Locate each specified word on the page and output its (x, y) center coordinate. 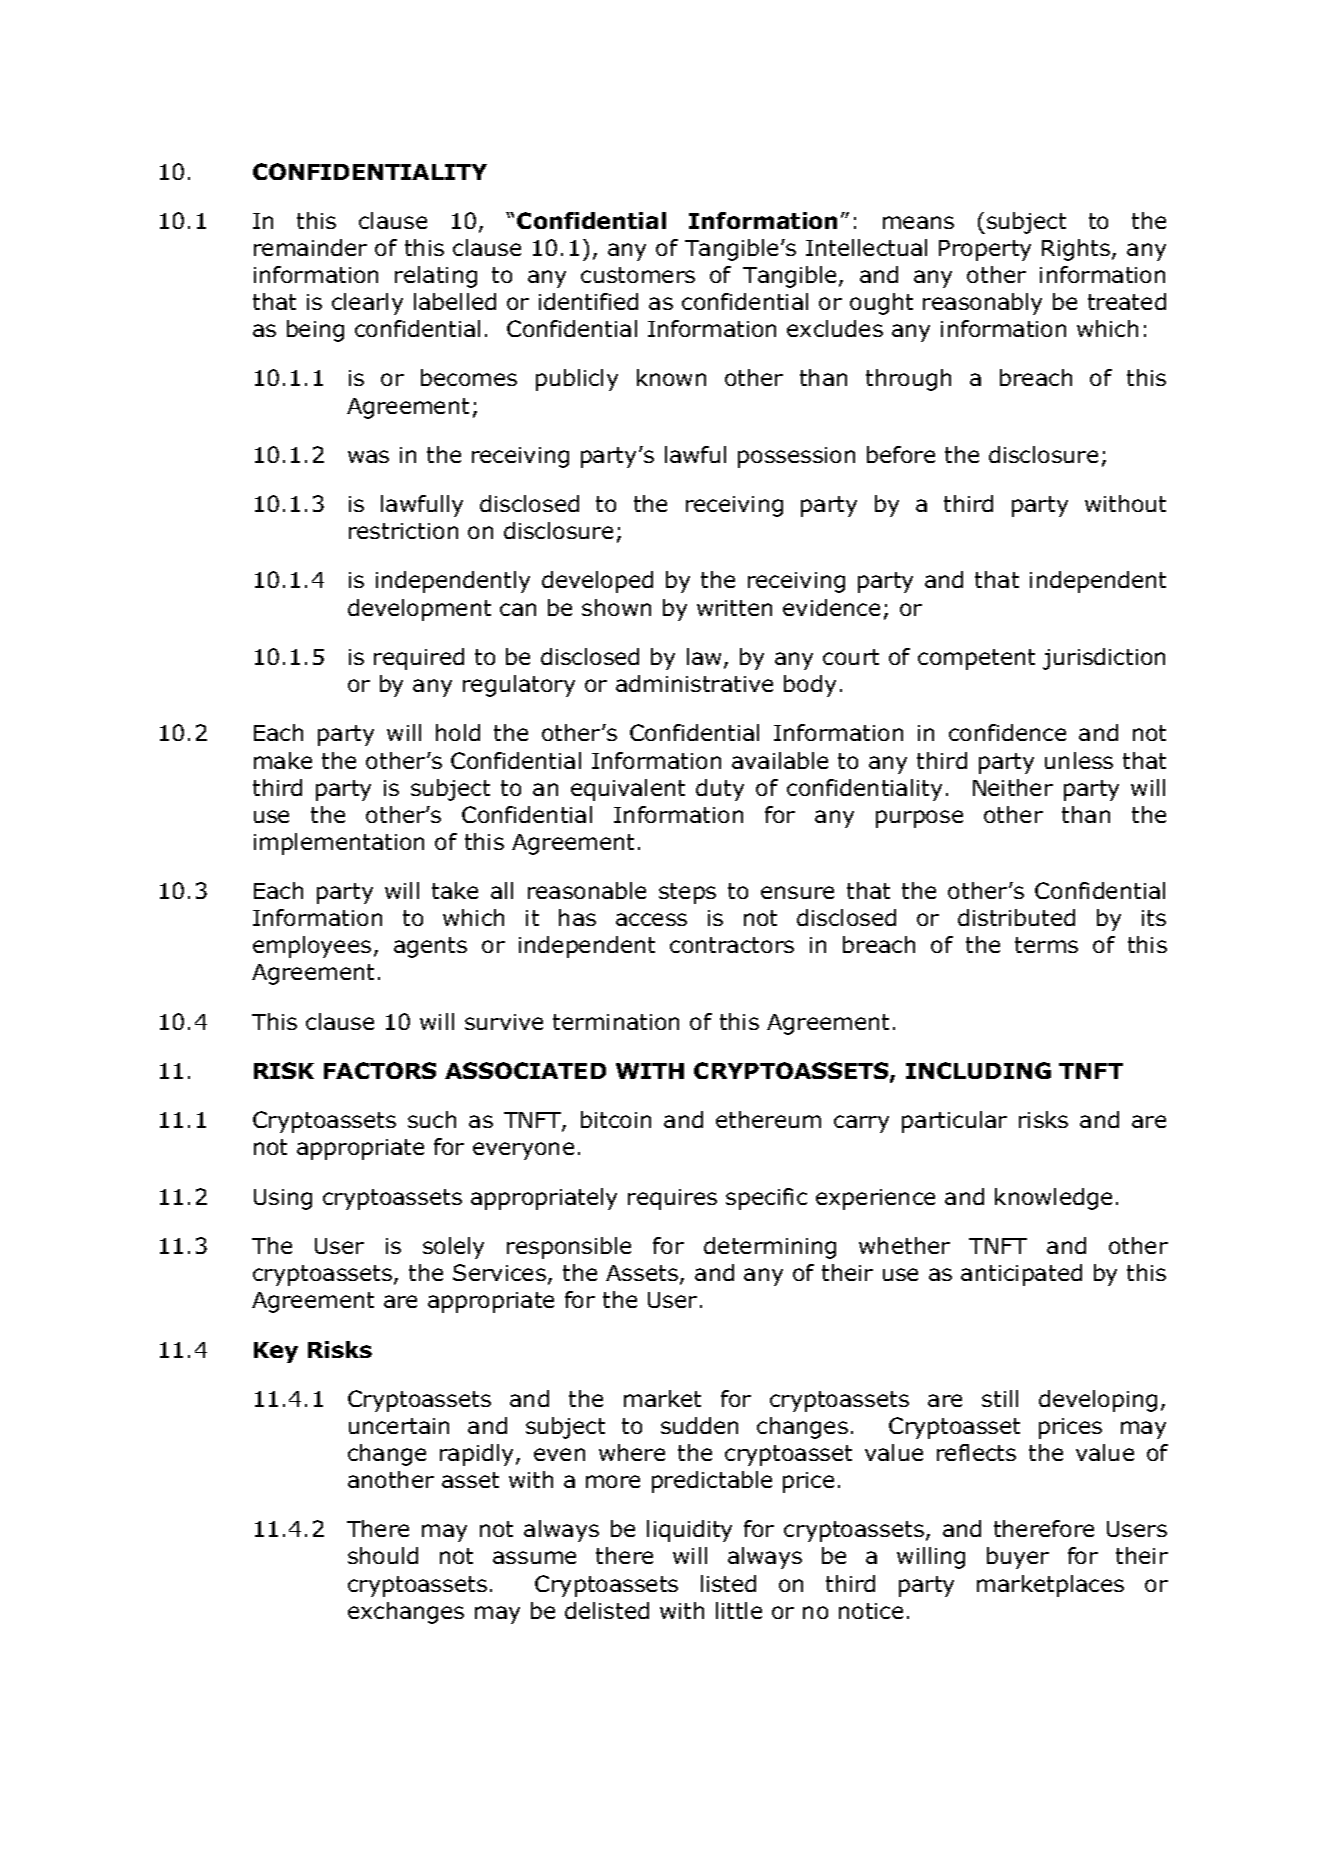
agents (430, 947)
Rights (1076, 250)
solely (453, 1248)
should (383, 1555)
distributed (1016, 917)
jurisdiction (1104, 659)
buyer (1018, 1558)
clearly (367, 304)
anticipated (1021, 1275)
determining (770, 1248)
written (734, 608)
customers (638, 275)
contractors (732, 945)
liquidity (689, 1531)
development (419, 610)
